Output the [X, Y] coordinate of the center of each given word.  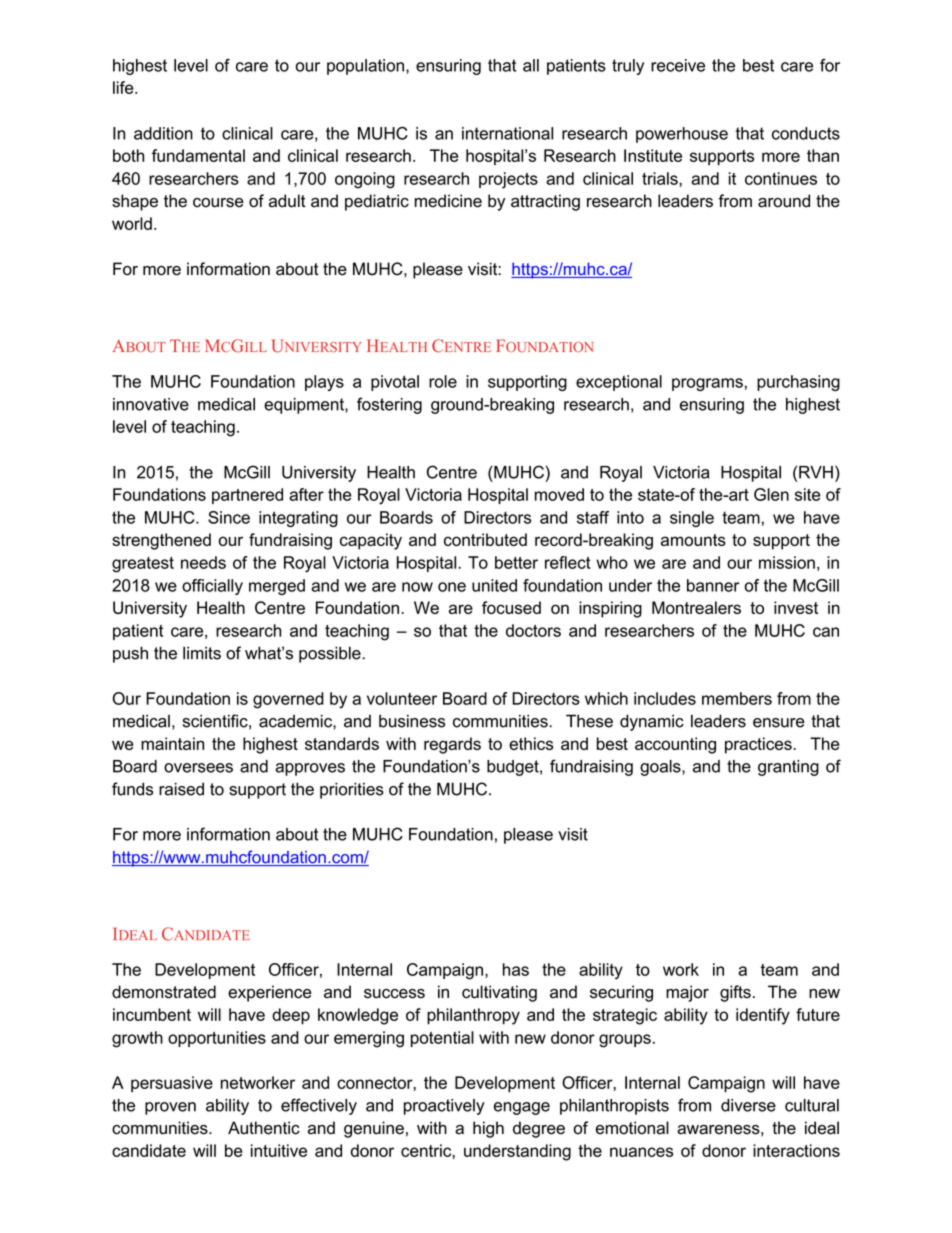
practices [758, 745]
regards [452, 745]
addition [163, 133]
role [443, 381]
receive [678, 65]
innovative [151, 404]
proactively [444, 1107]
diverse [748, 1105]
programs [707, 384]
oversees [198, 768]
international [507, 133]
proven [170, 1108]
